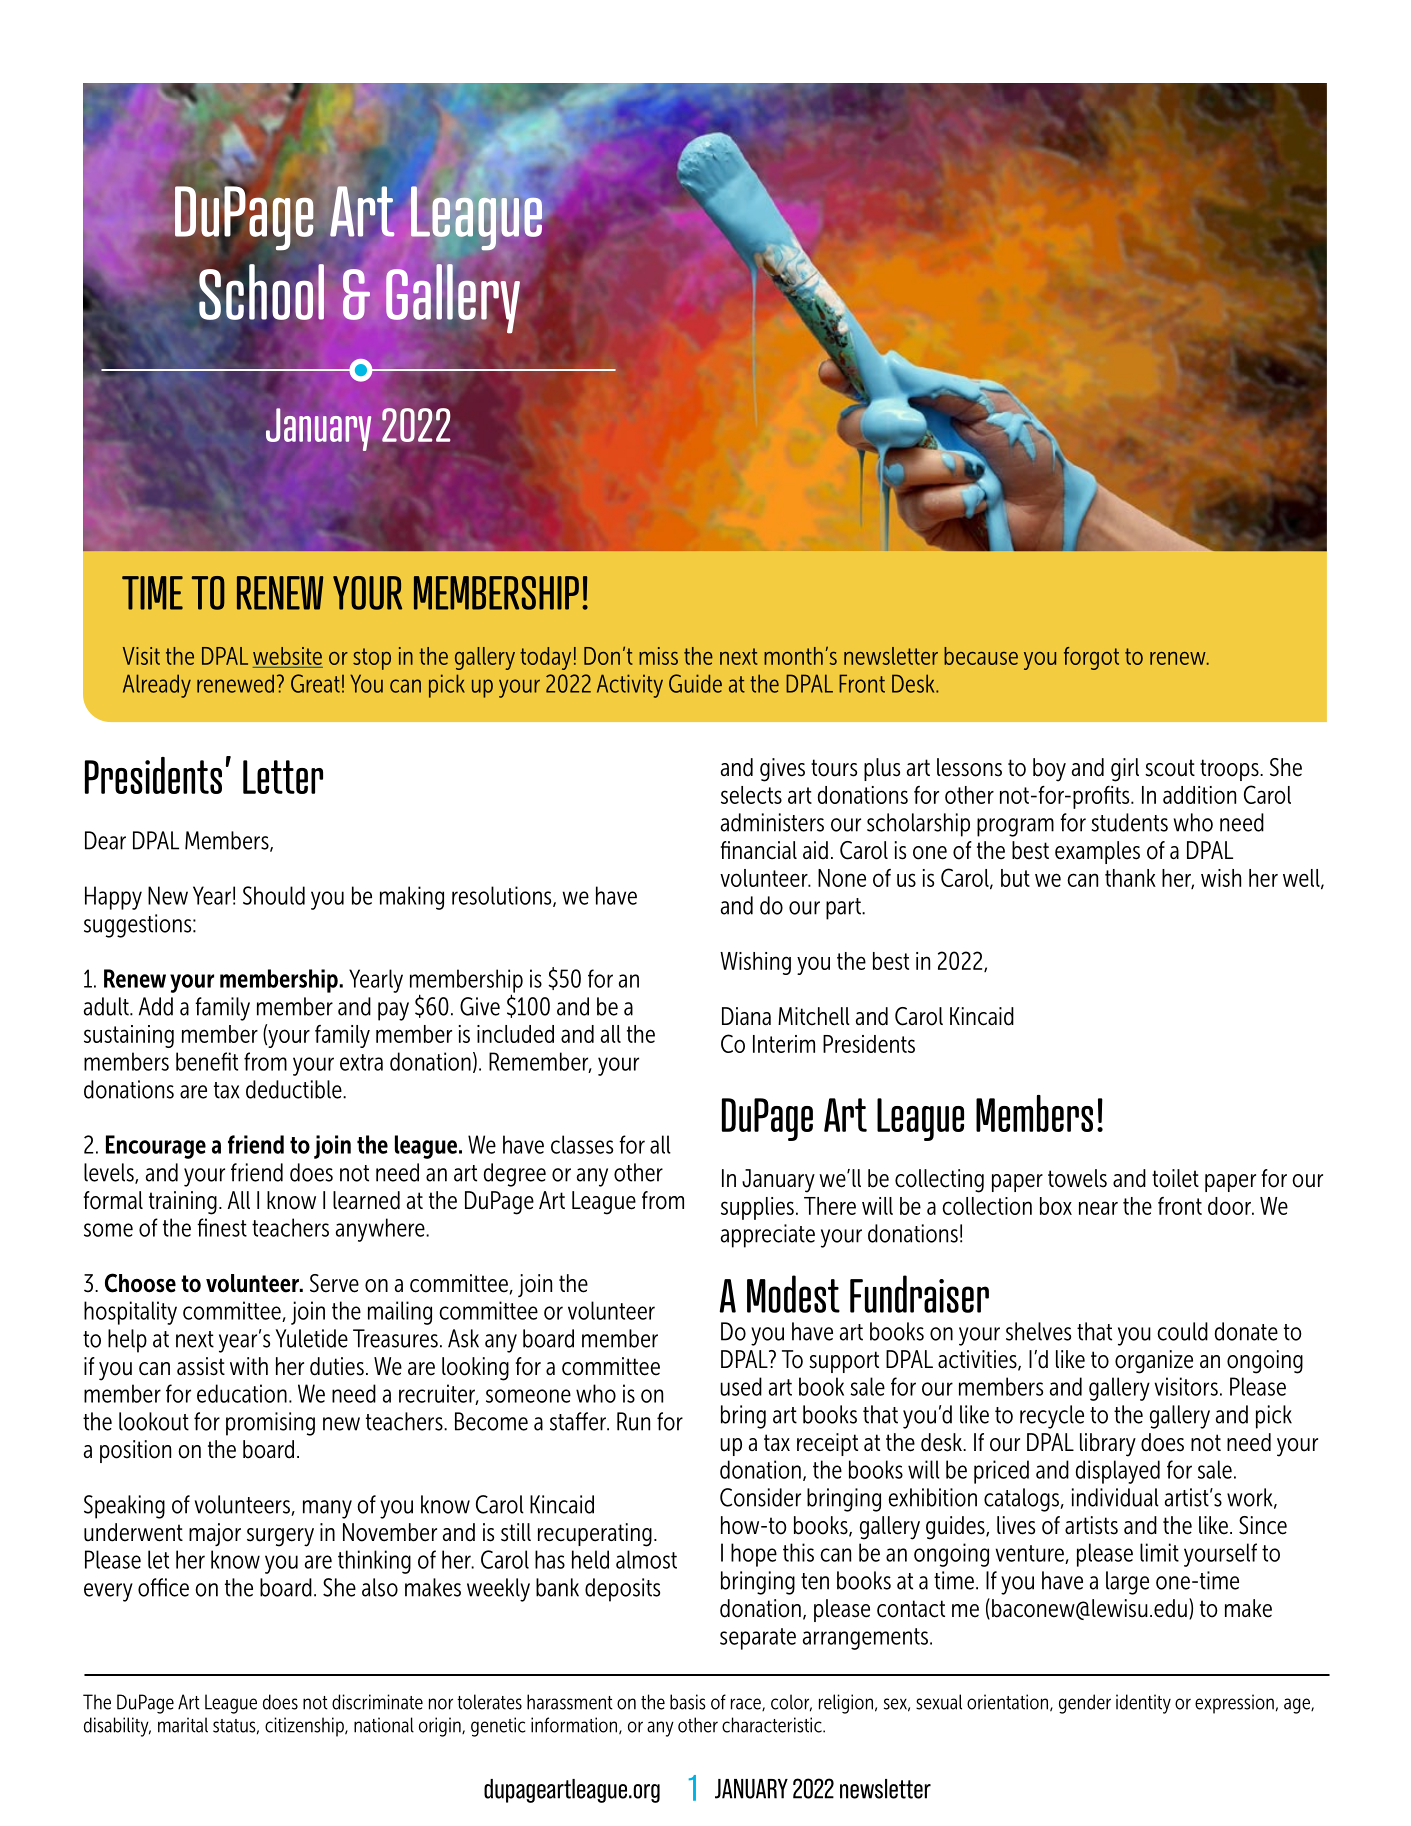 The height and width of the document is (1826, 1411). Describe the element at coordinates (630, 686) in the document. I see `Activity` at that location.
